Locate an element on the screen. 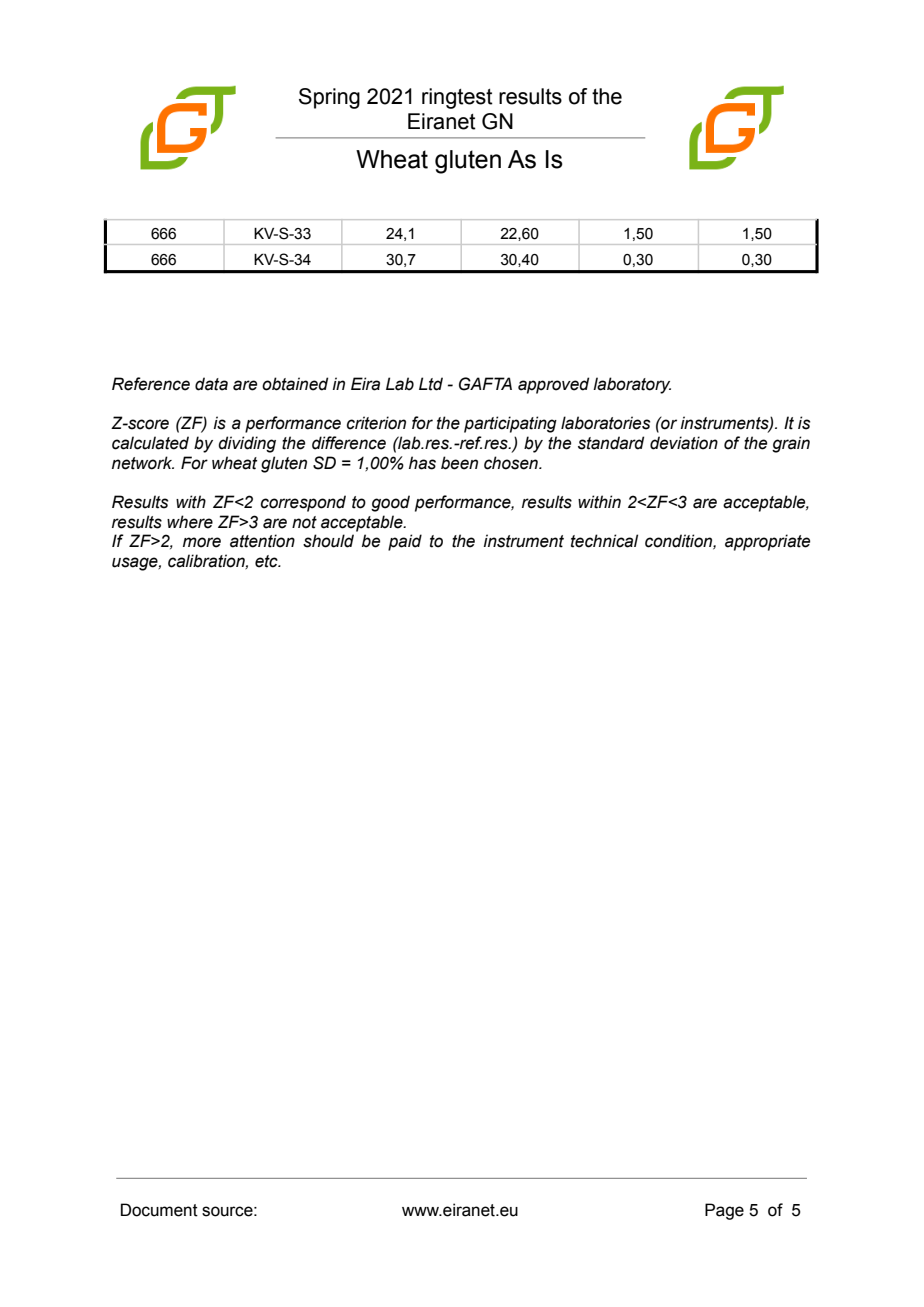 This screenshot has width=924, height=1307. Spring is located at coordinates (329, 98).
